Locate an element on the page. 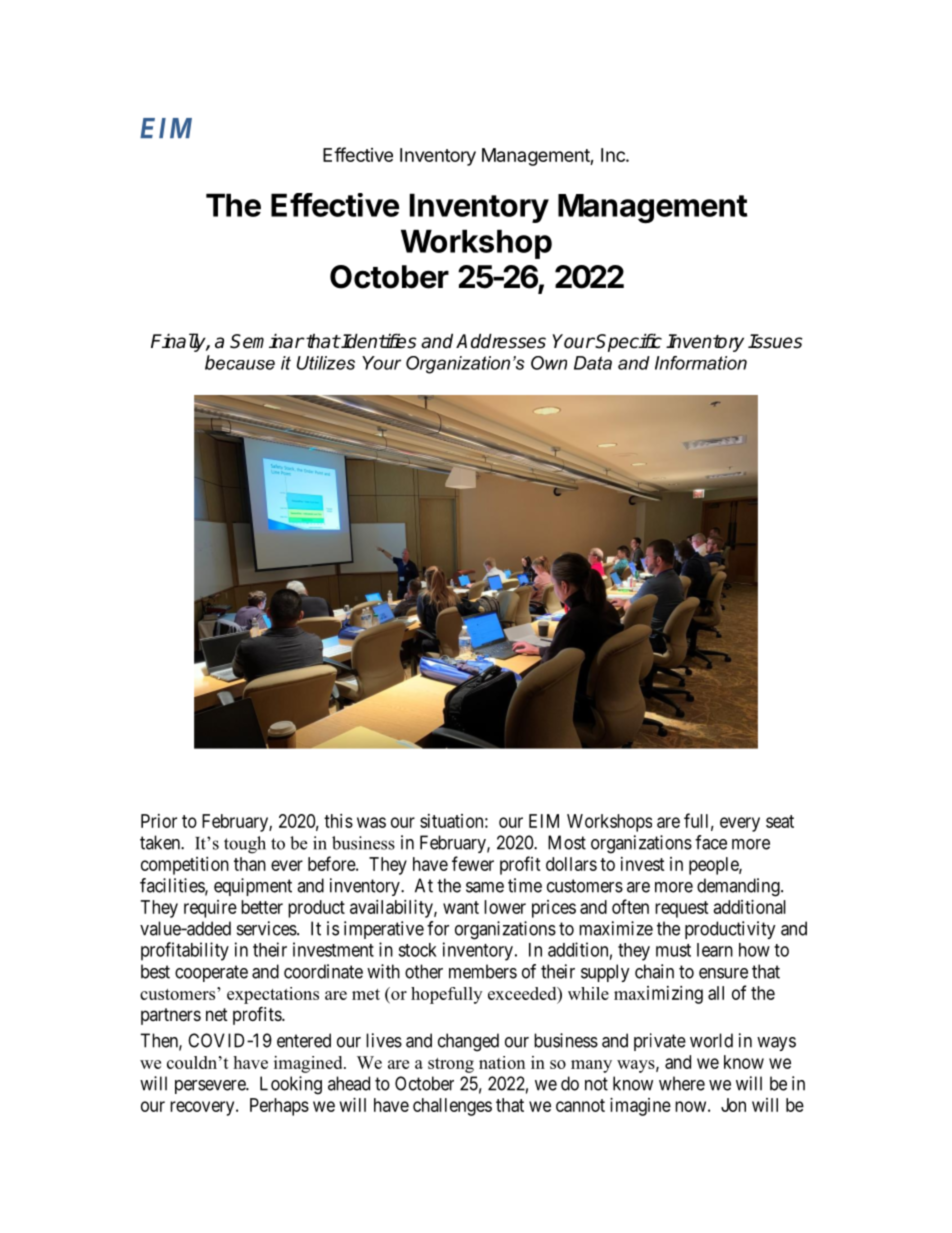 This image has height=1233, width=952. Information is located at coordinates (701, 363).
